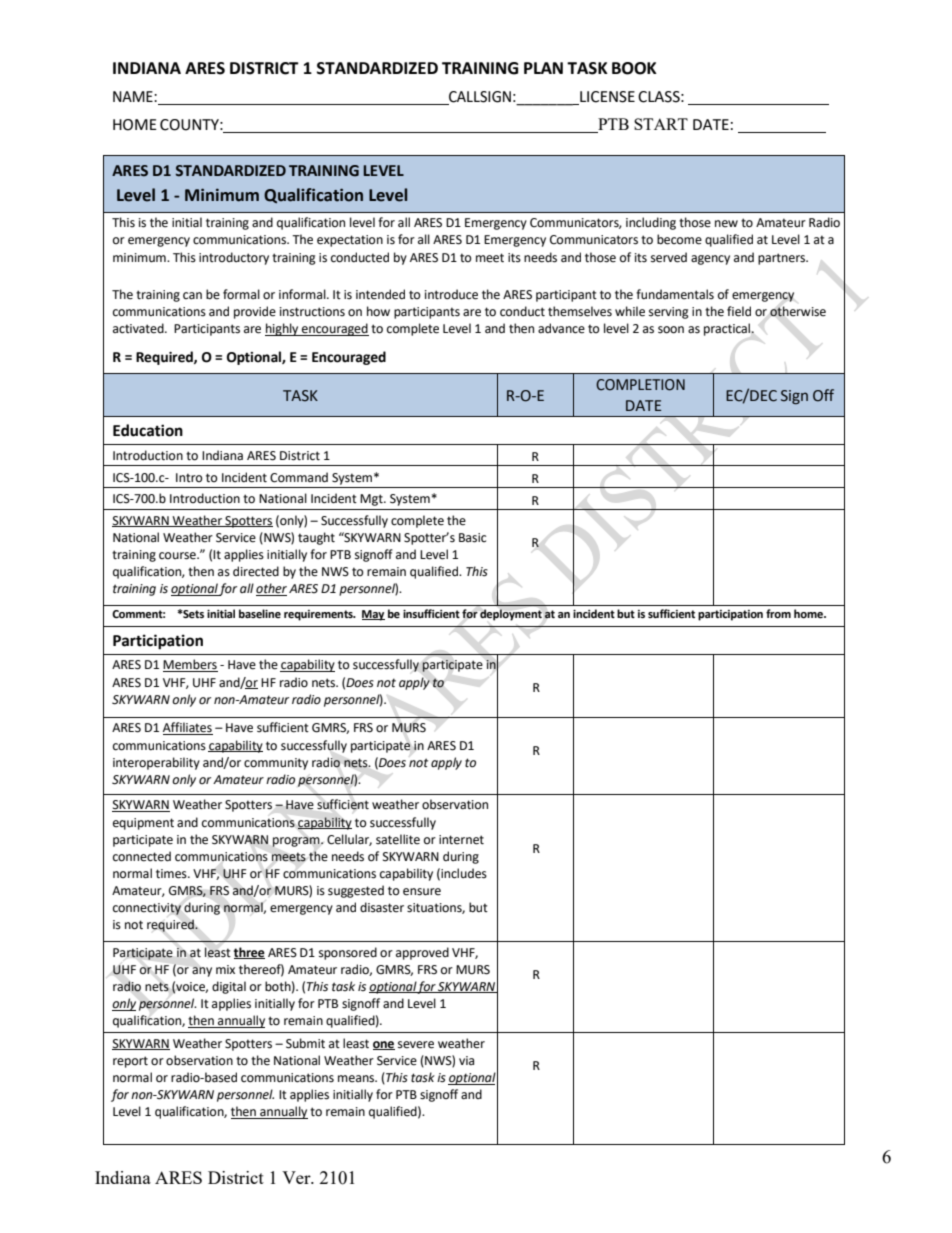  I want to click on START, so click(661, 124).
